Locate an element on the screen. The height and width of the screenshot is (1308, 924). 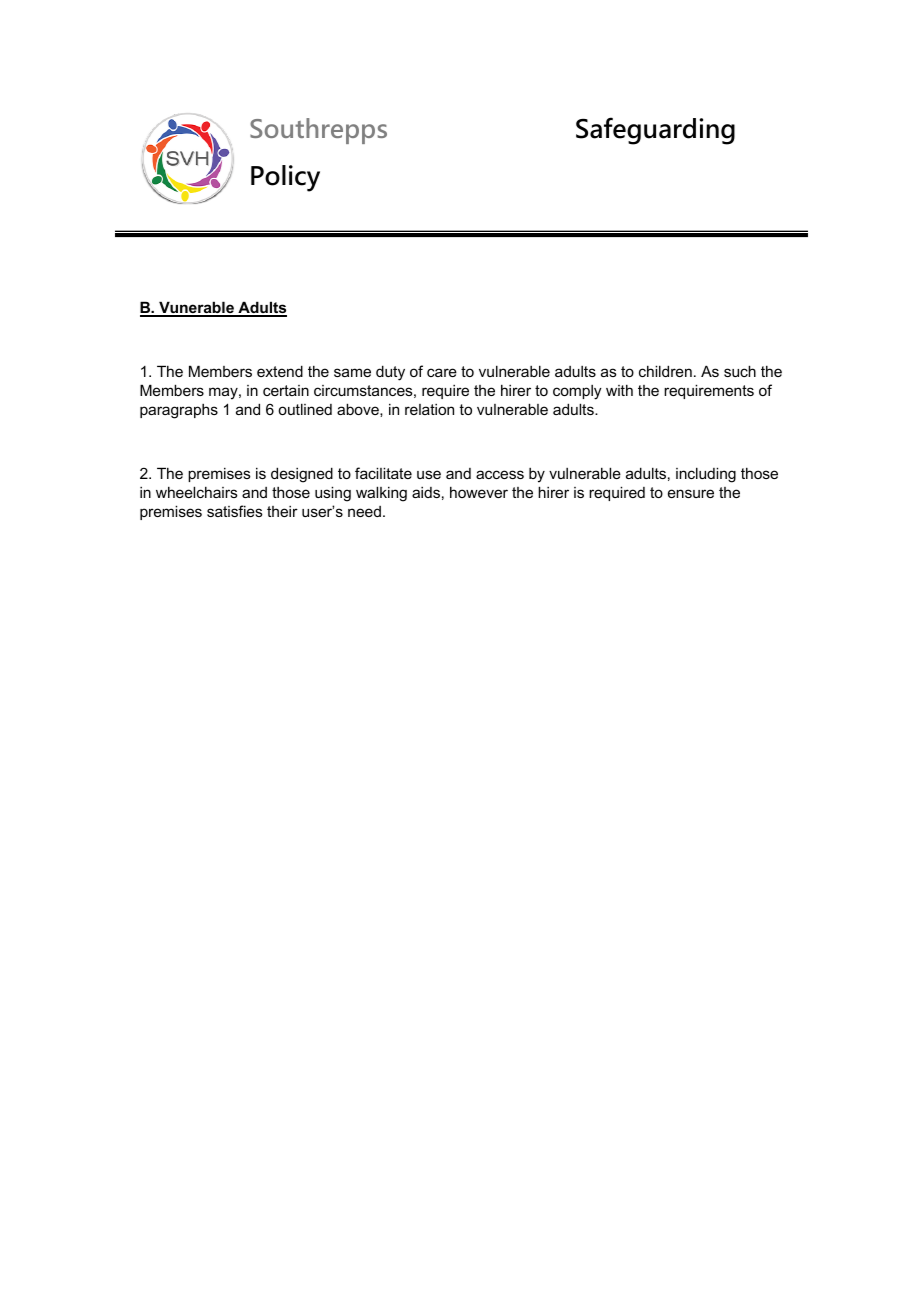
satisfies is located at coordinates (235, 511).
